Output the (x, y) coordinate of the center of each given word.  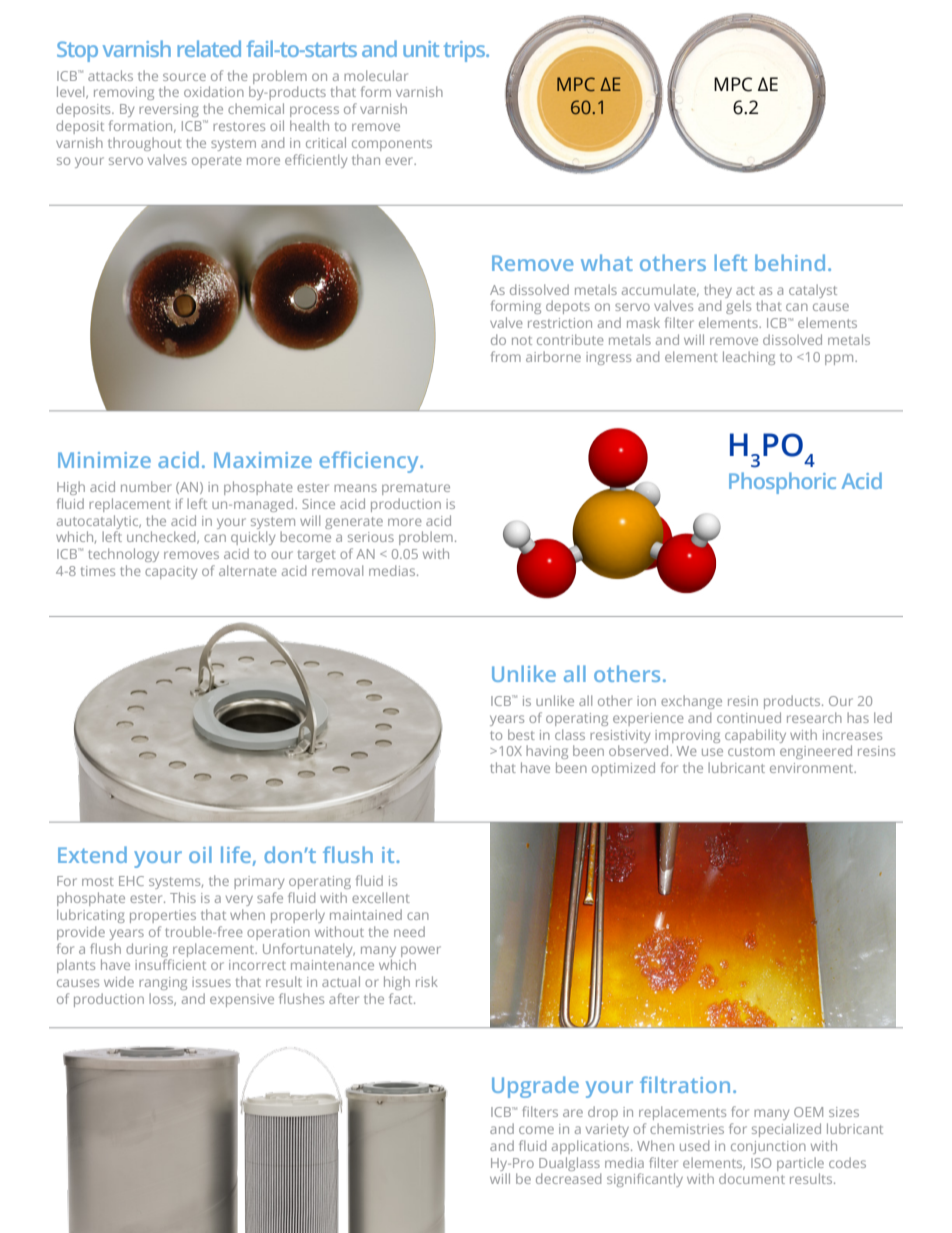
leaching (749, 358)
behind (790, 262)
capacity (171, 572)
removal (337, 570)
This (183, 897)
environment (813, 768)
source (184, 77)
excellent (381, 897)
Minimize (104, 460)
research (814, 717)
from (506, 356)
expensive (242, 1000)
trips (465, 51)
